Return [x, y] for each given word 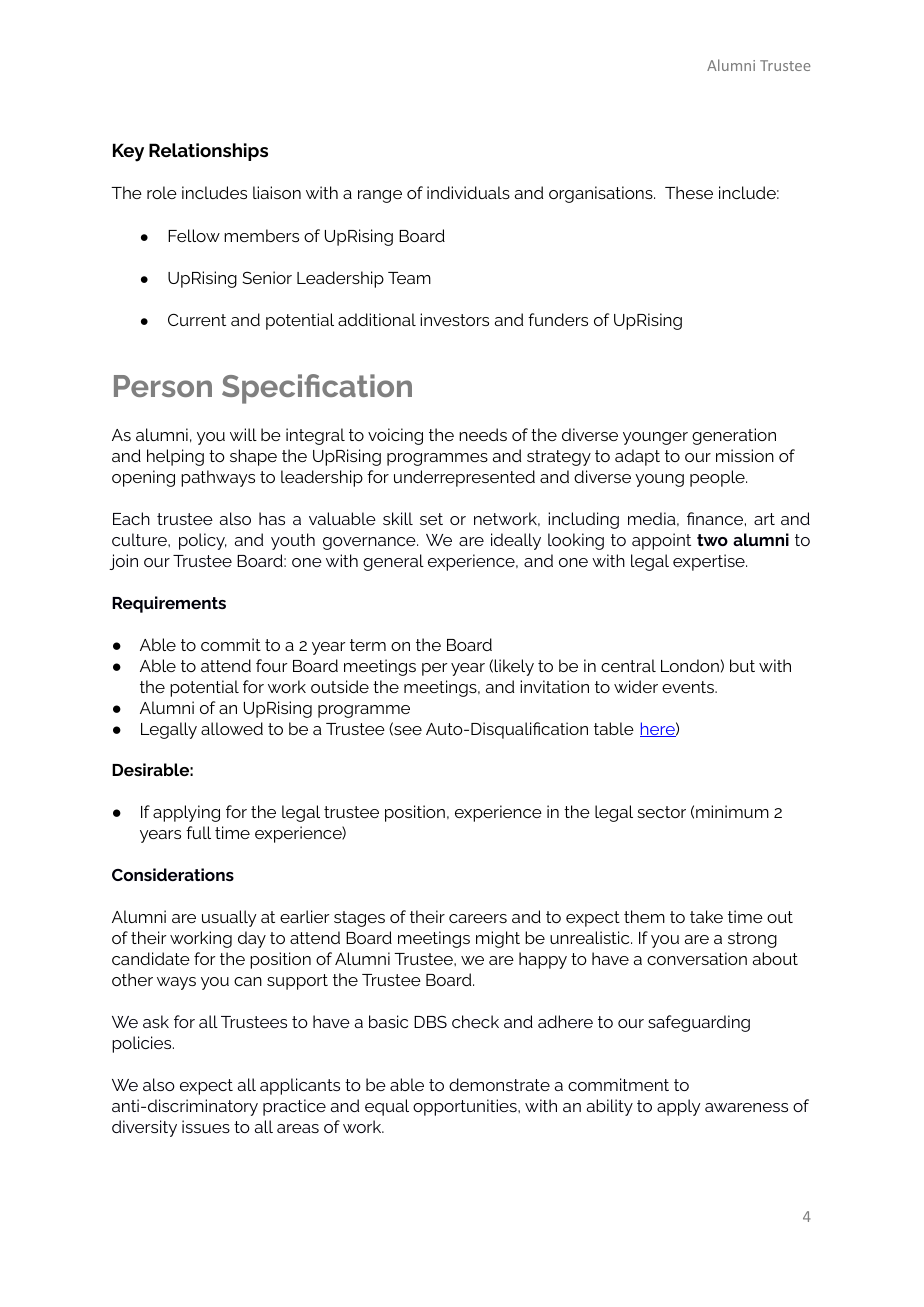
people [718, 478]
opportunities [466, 1107]
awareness [746, 1107]
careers [478, 918]
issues [206, 1126]
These [689, 192]
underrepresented [464, 478]
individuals [468, 192]
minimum [732, 811]
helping [175, 457]
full [198, 832]
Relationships [208, 152]
